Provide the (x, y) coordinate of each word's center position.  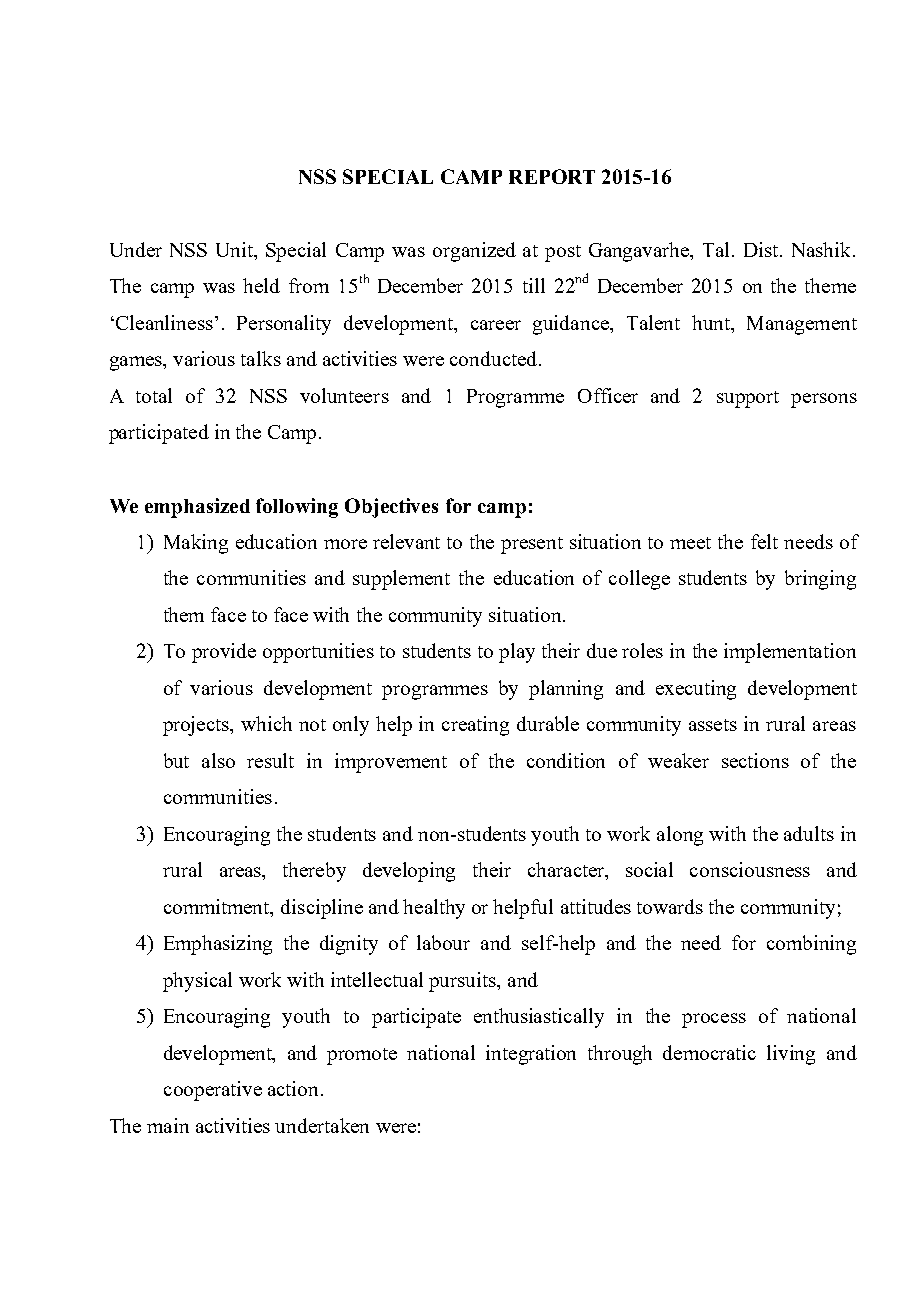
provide (224, 653)
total (154, 395)
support (748, 399)
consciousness (750, 869)
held (261, 285)
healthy (434, 909)
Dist (762, 249)
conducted (495, 358)
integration (531, 1055)
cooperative (213, 1091)
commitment (218, 908)
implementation (790, 653)
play (517, 653)
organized (474, 252)
